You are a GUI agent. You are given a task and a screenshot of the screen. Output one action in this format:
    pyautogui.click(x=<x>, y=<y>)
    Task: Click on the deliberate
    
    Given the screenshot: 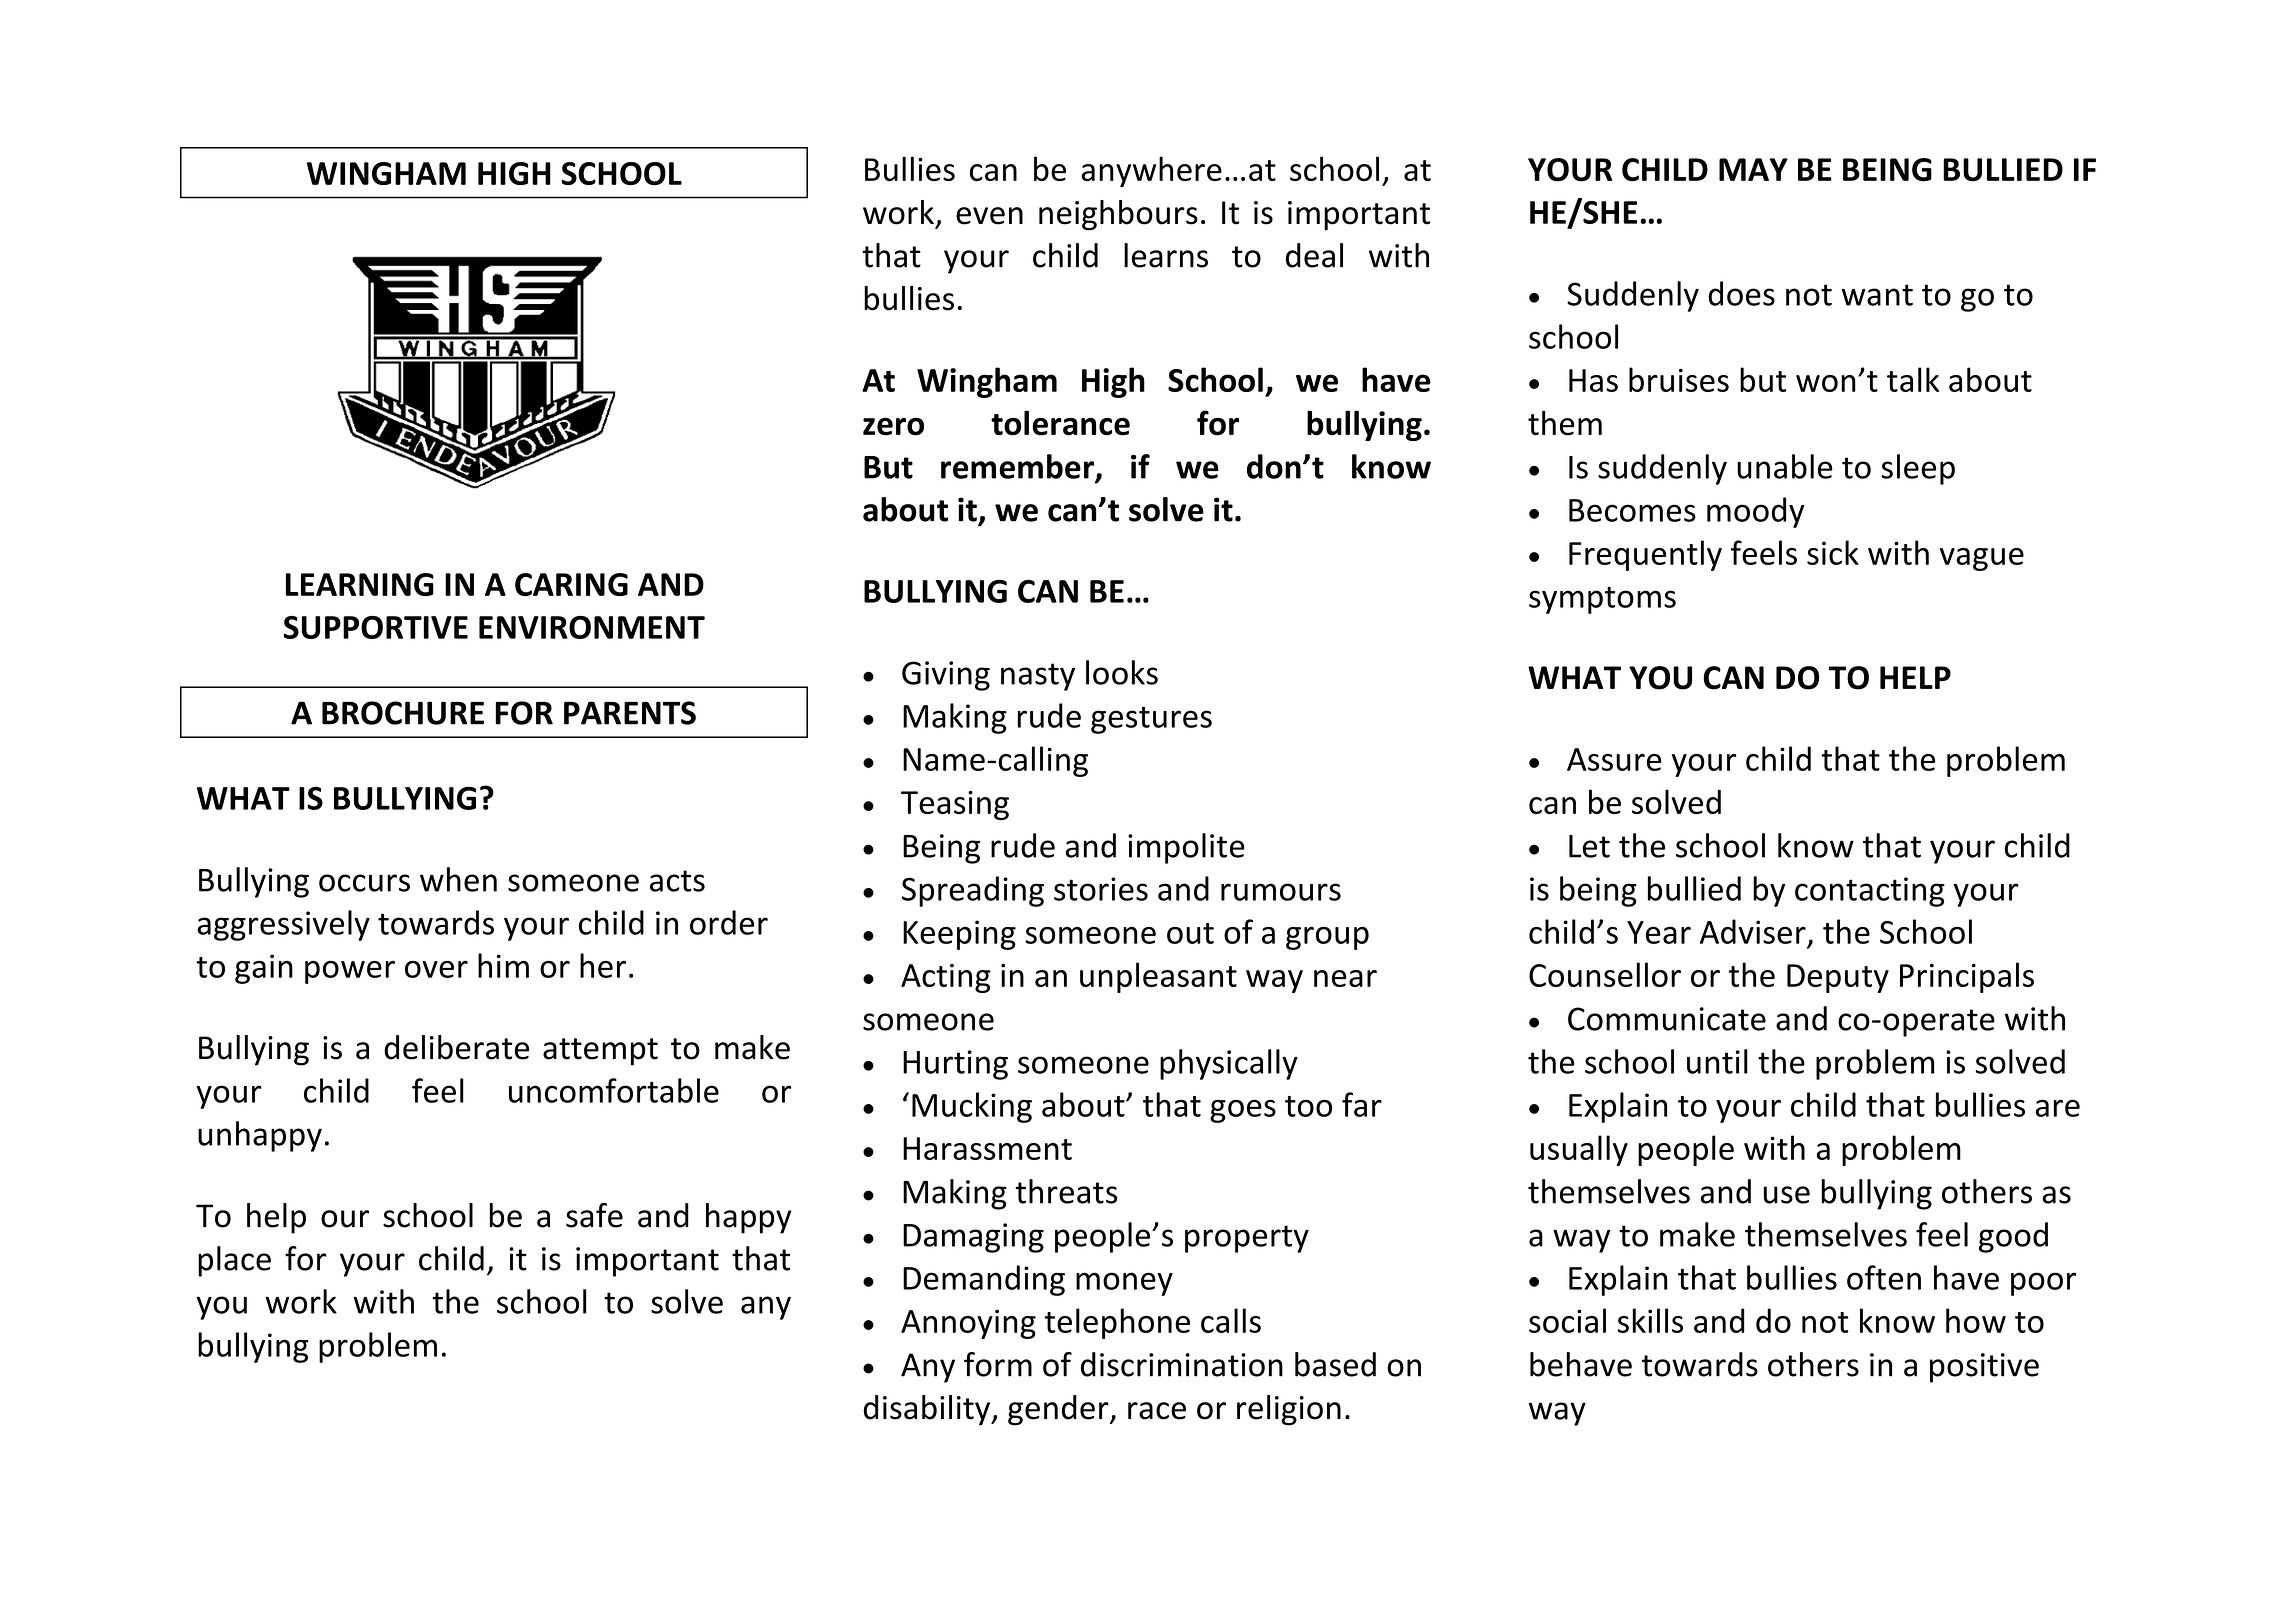 What is the action you would take?
    pyautogui.click(x=456, y=1047)
